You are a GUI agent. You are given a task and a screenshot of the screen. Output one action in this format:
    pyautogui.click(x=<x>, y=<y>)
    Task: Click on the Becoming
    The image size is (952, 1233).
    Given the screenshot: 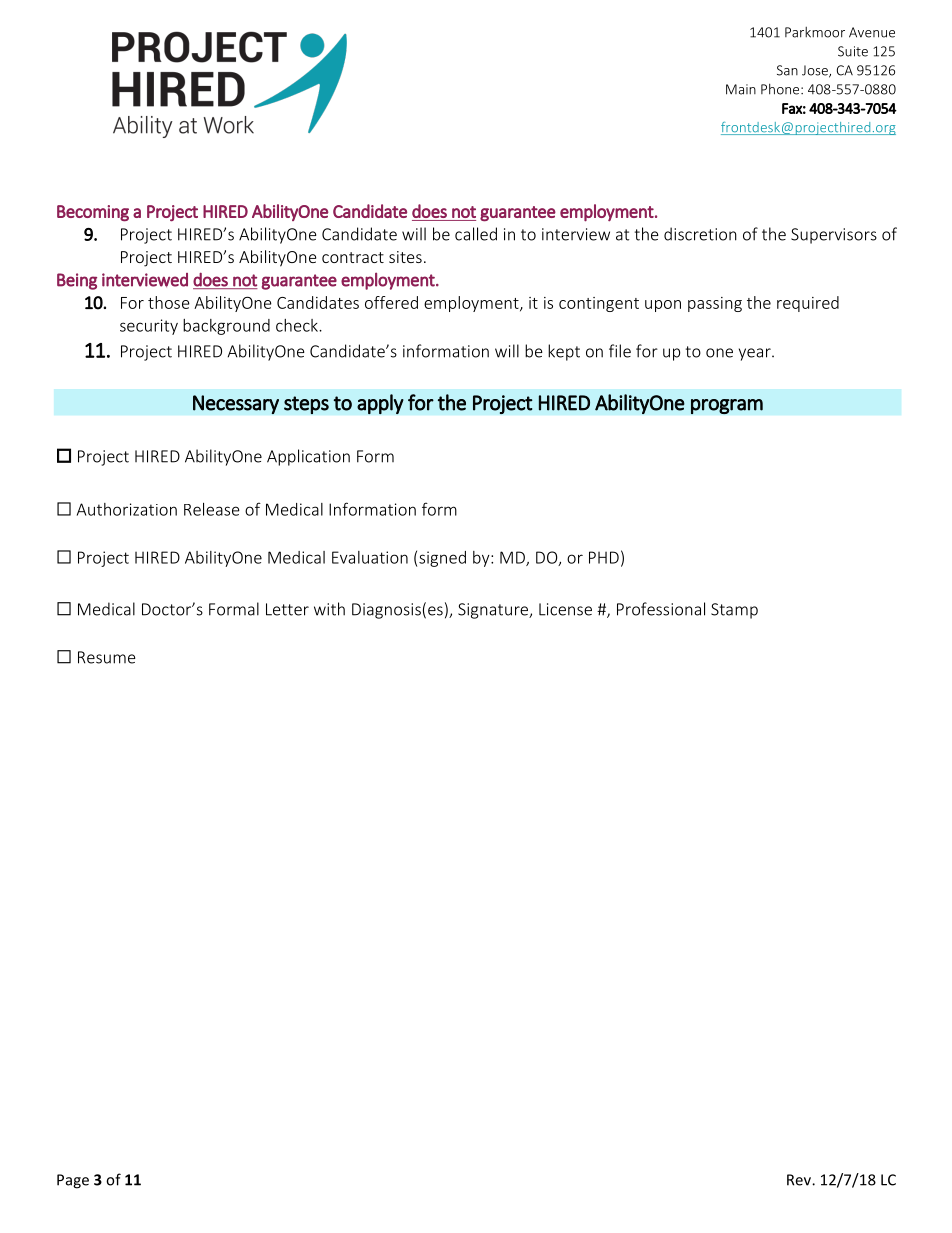 What is the action you would take?
    pyautogui.click(x=93, y=213)
